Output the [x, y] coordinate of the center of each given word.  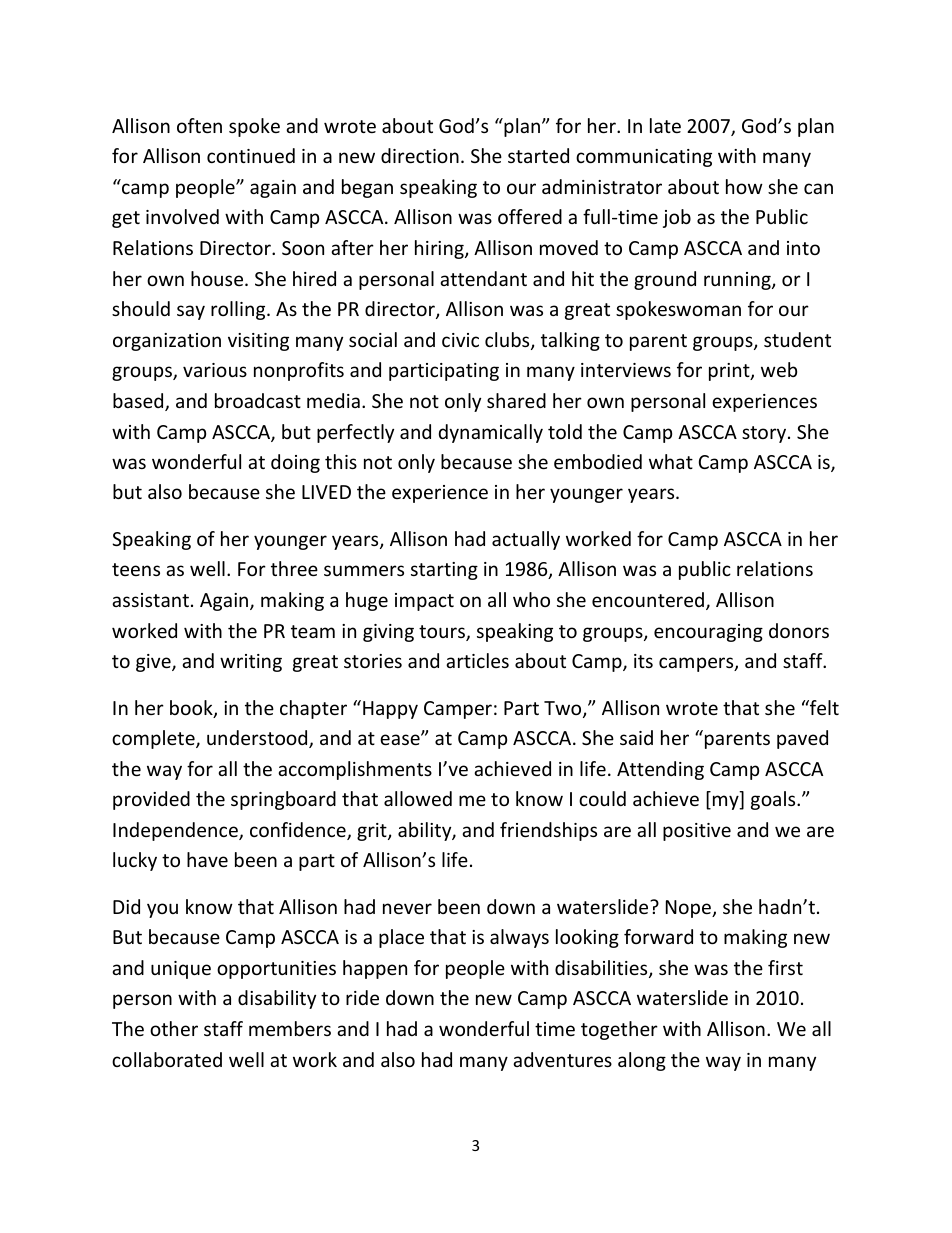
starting [444, 571]
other [174, 1028]
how [744, 186]
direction [420, 155]
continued [251, 155]
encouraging [708, 633]
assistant [150, 600]
